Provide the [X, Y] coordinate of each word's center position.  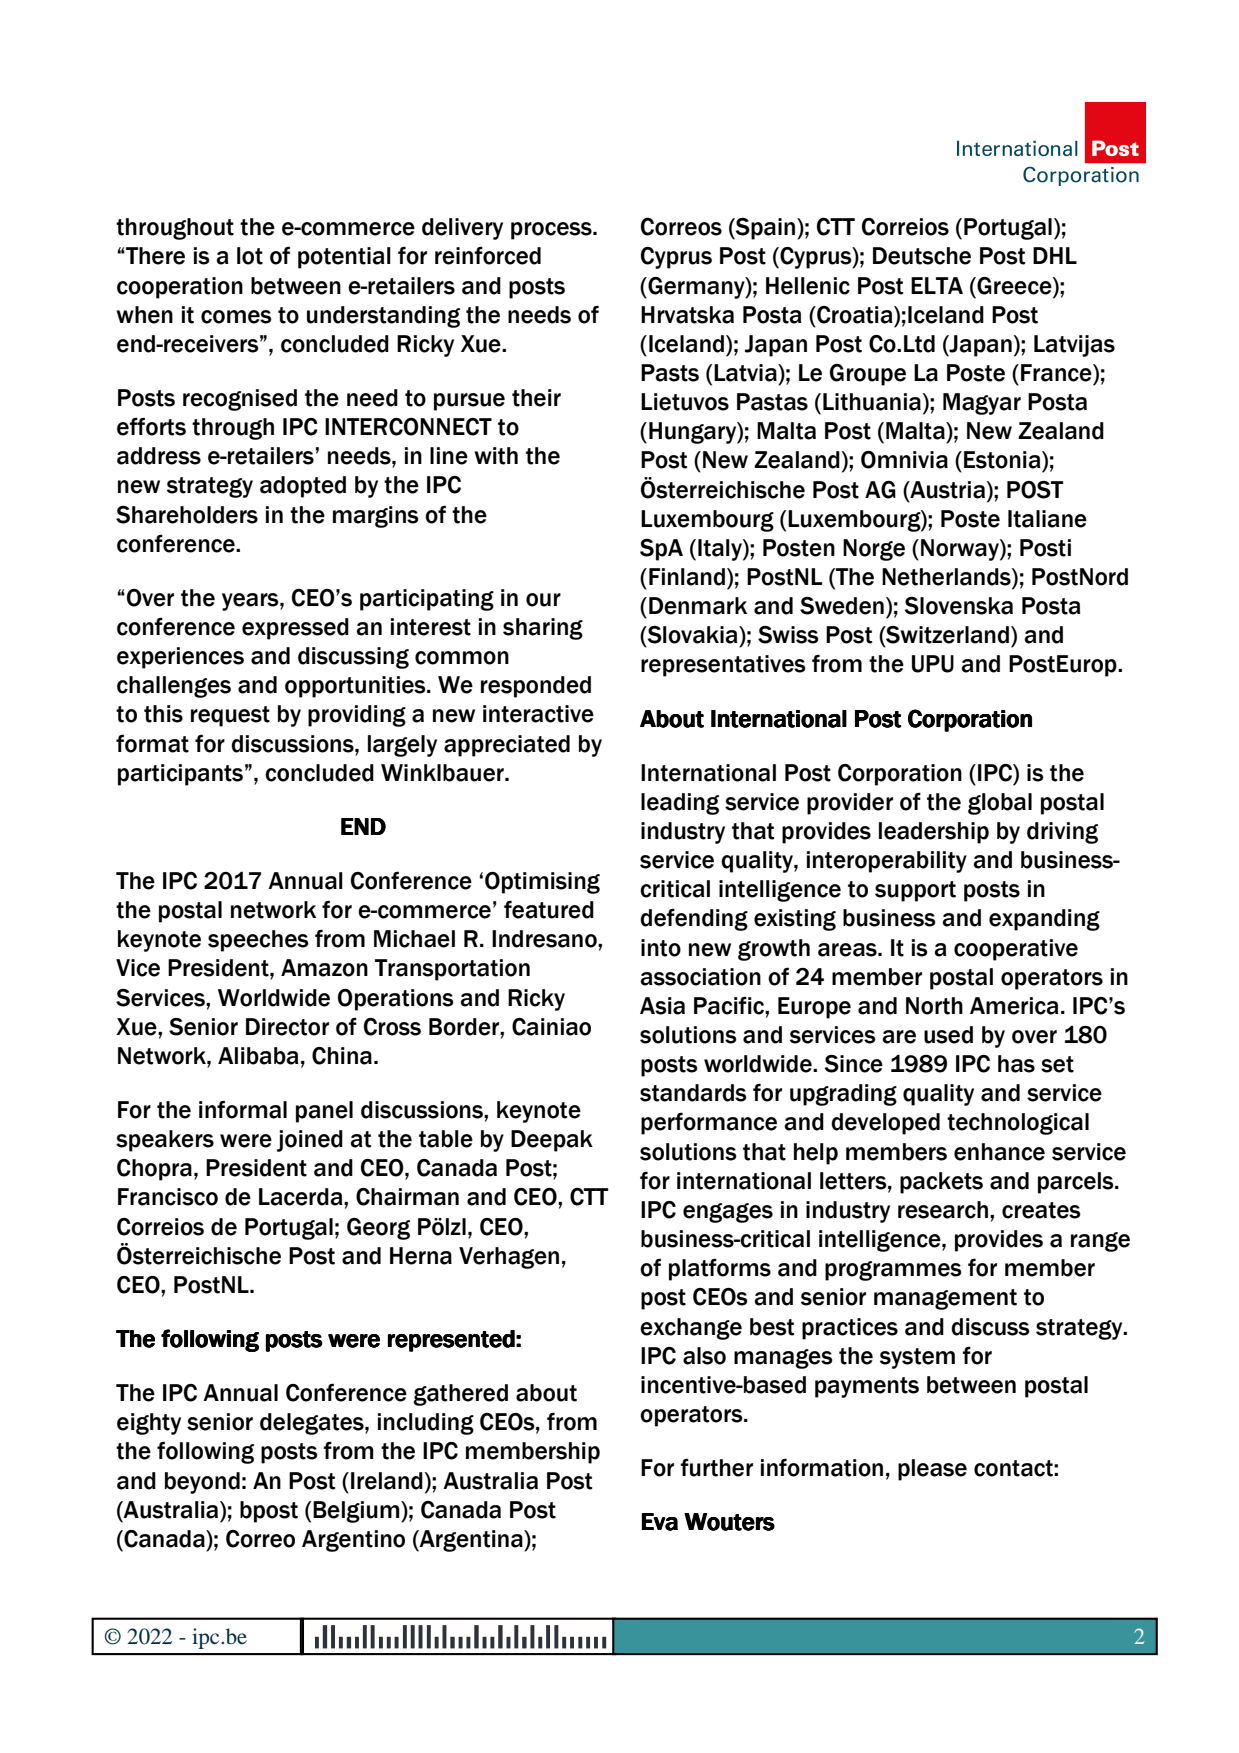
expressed [295, 629]
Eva [660, 1522]
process [552, 231]
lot [250, 256]
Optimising [542, 883]
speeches [258, 941]
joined [310, 1141]
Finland [687, 577]
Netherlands [947, 578]
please [932, 1470]
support [915, 891]
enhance [999, 1152]
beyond [202, 1483]
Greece [1014, 286]
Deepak [552, 1141]
